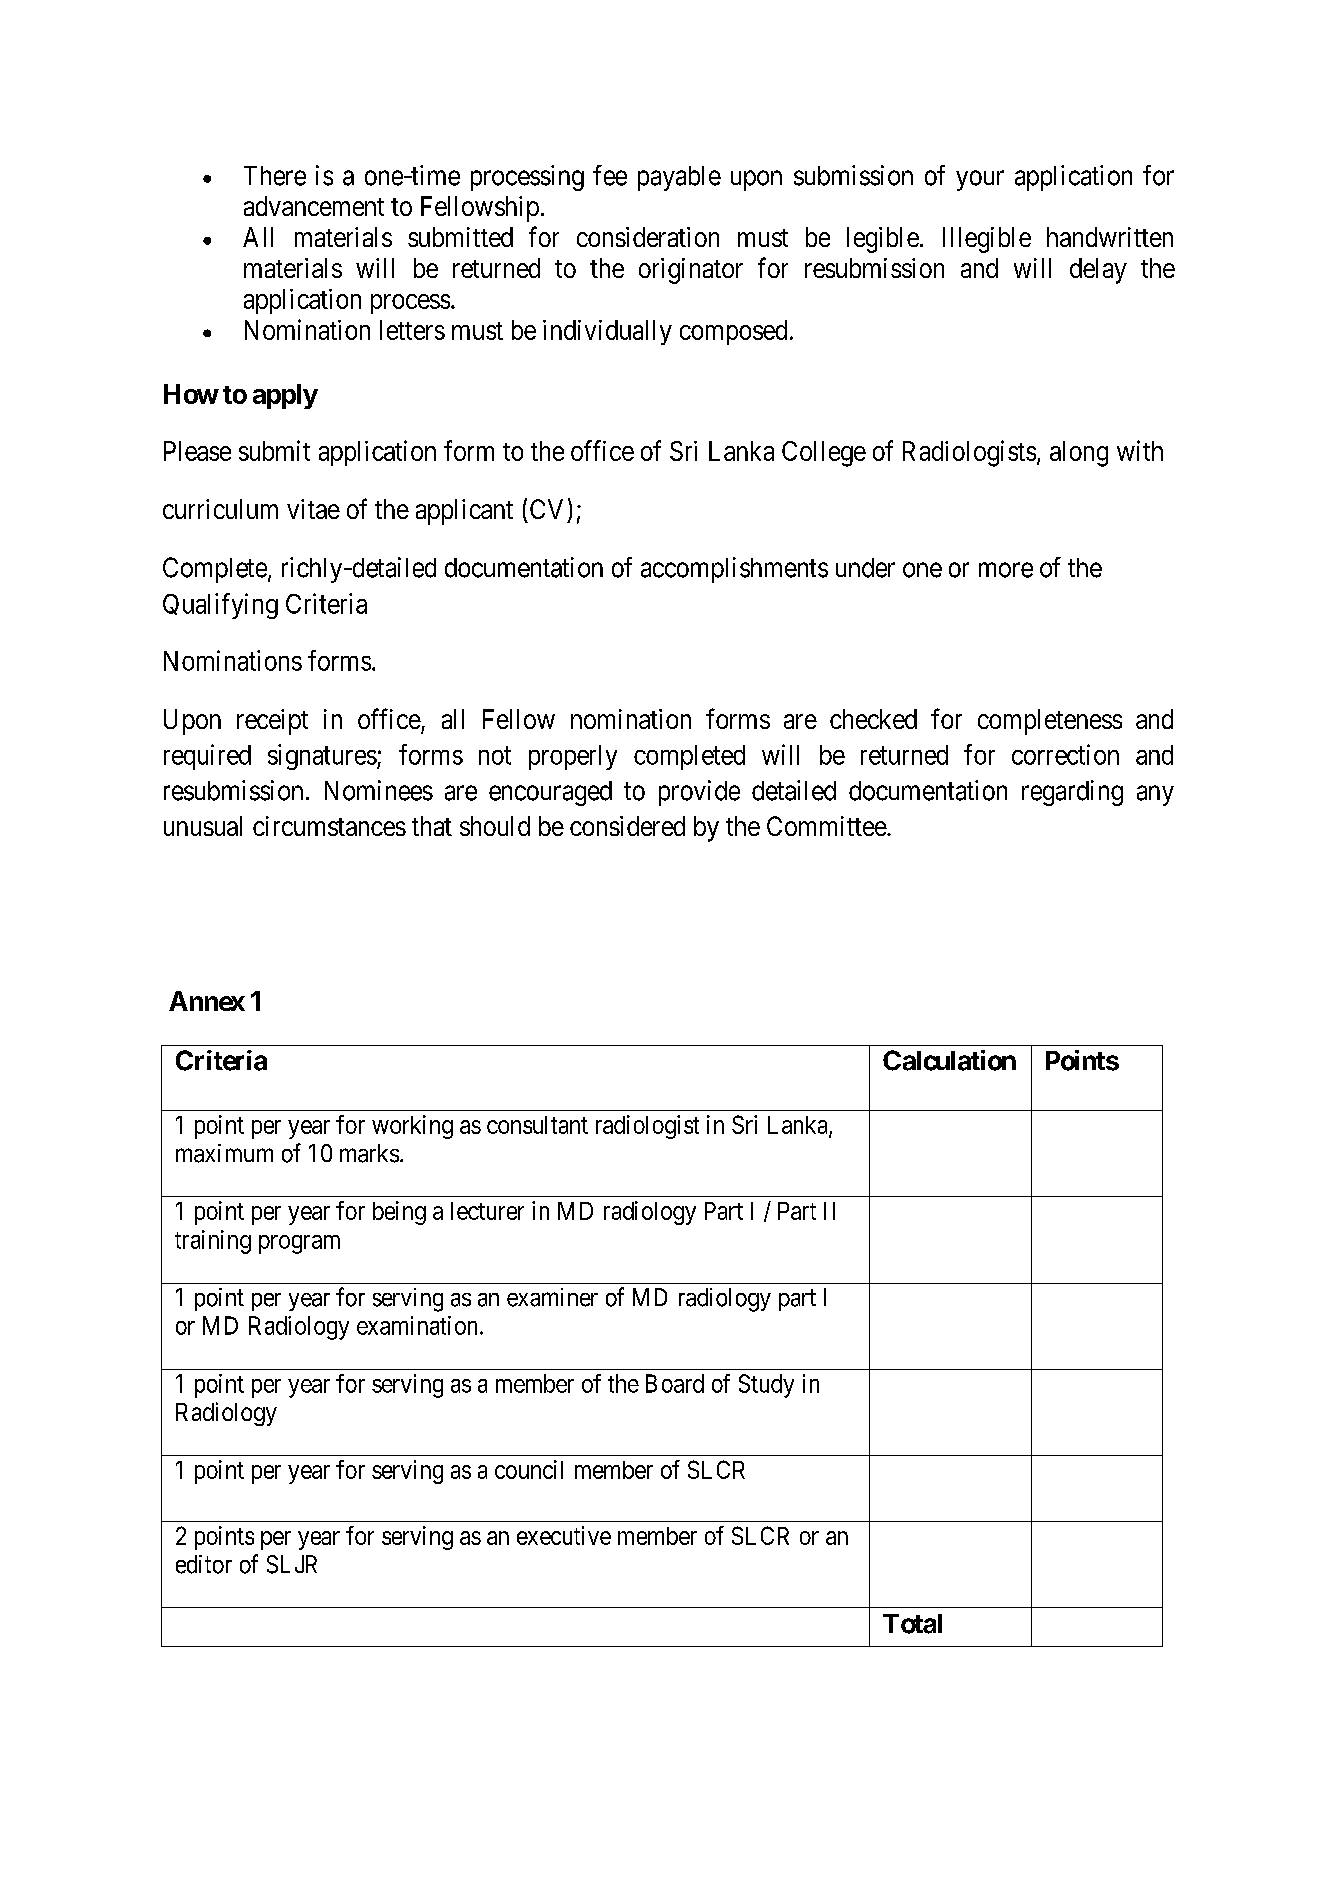 The image size is (1336, 1892). What do you see at coordinates (329, 826) in the screenshot?
I see `circumstances` at bounding box center [329, 826].
